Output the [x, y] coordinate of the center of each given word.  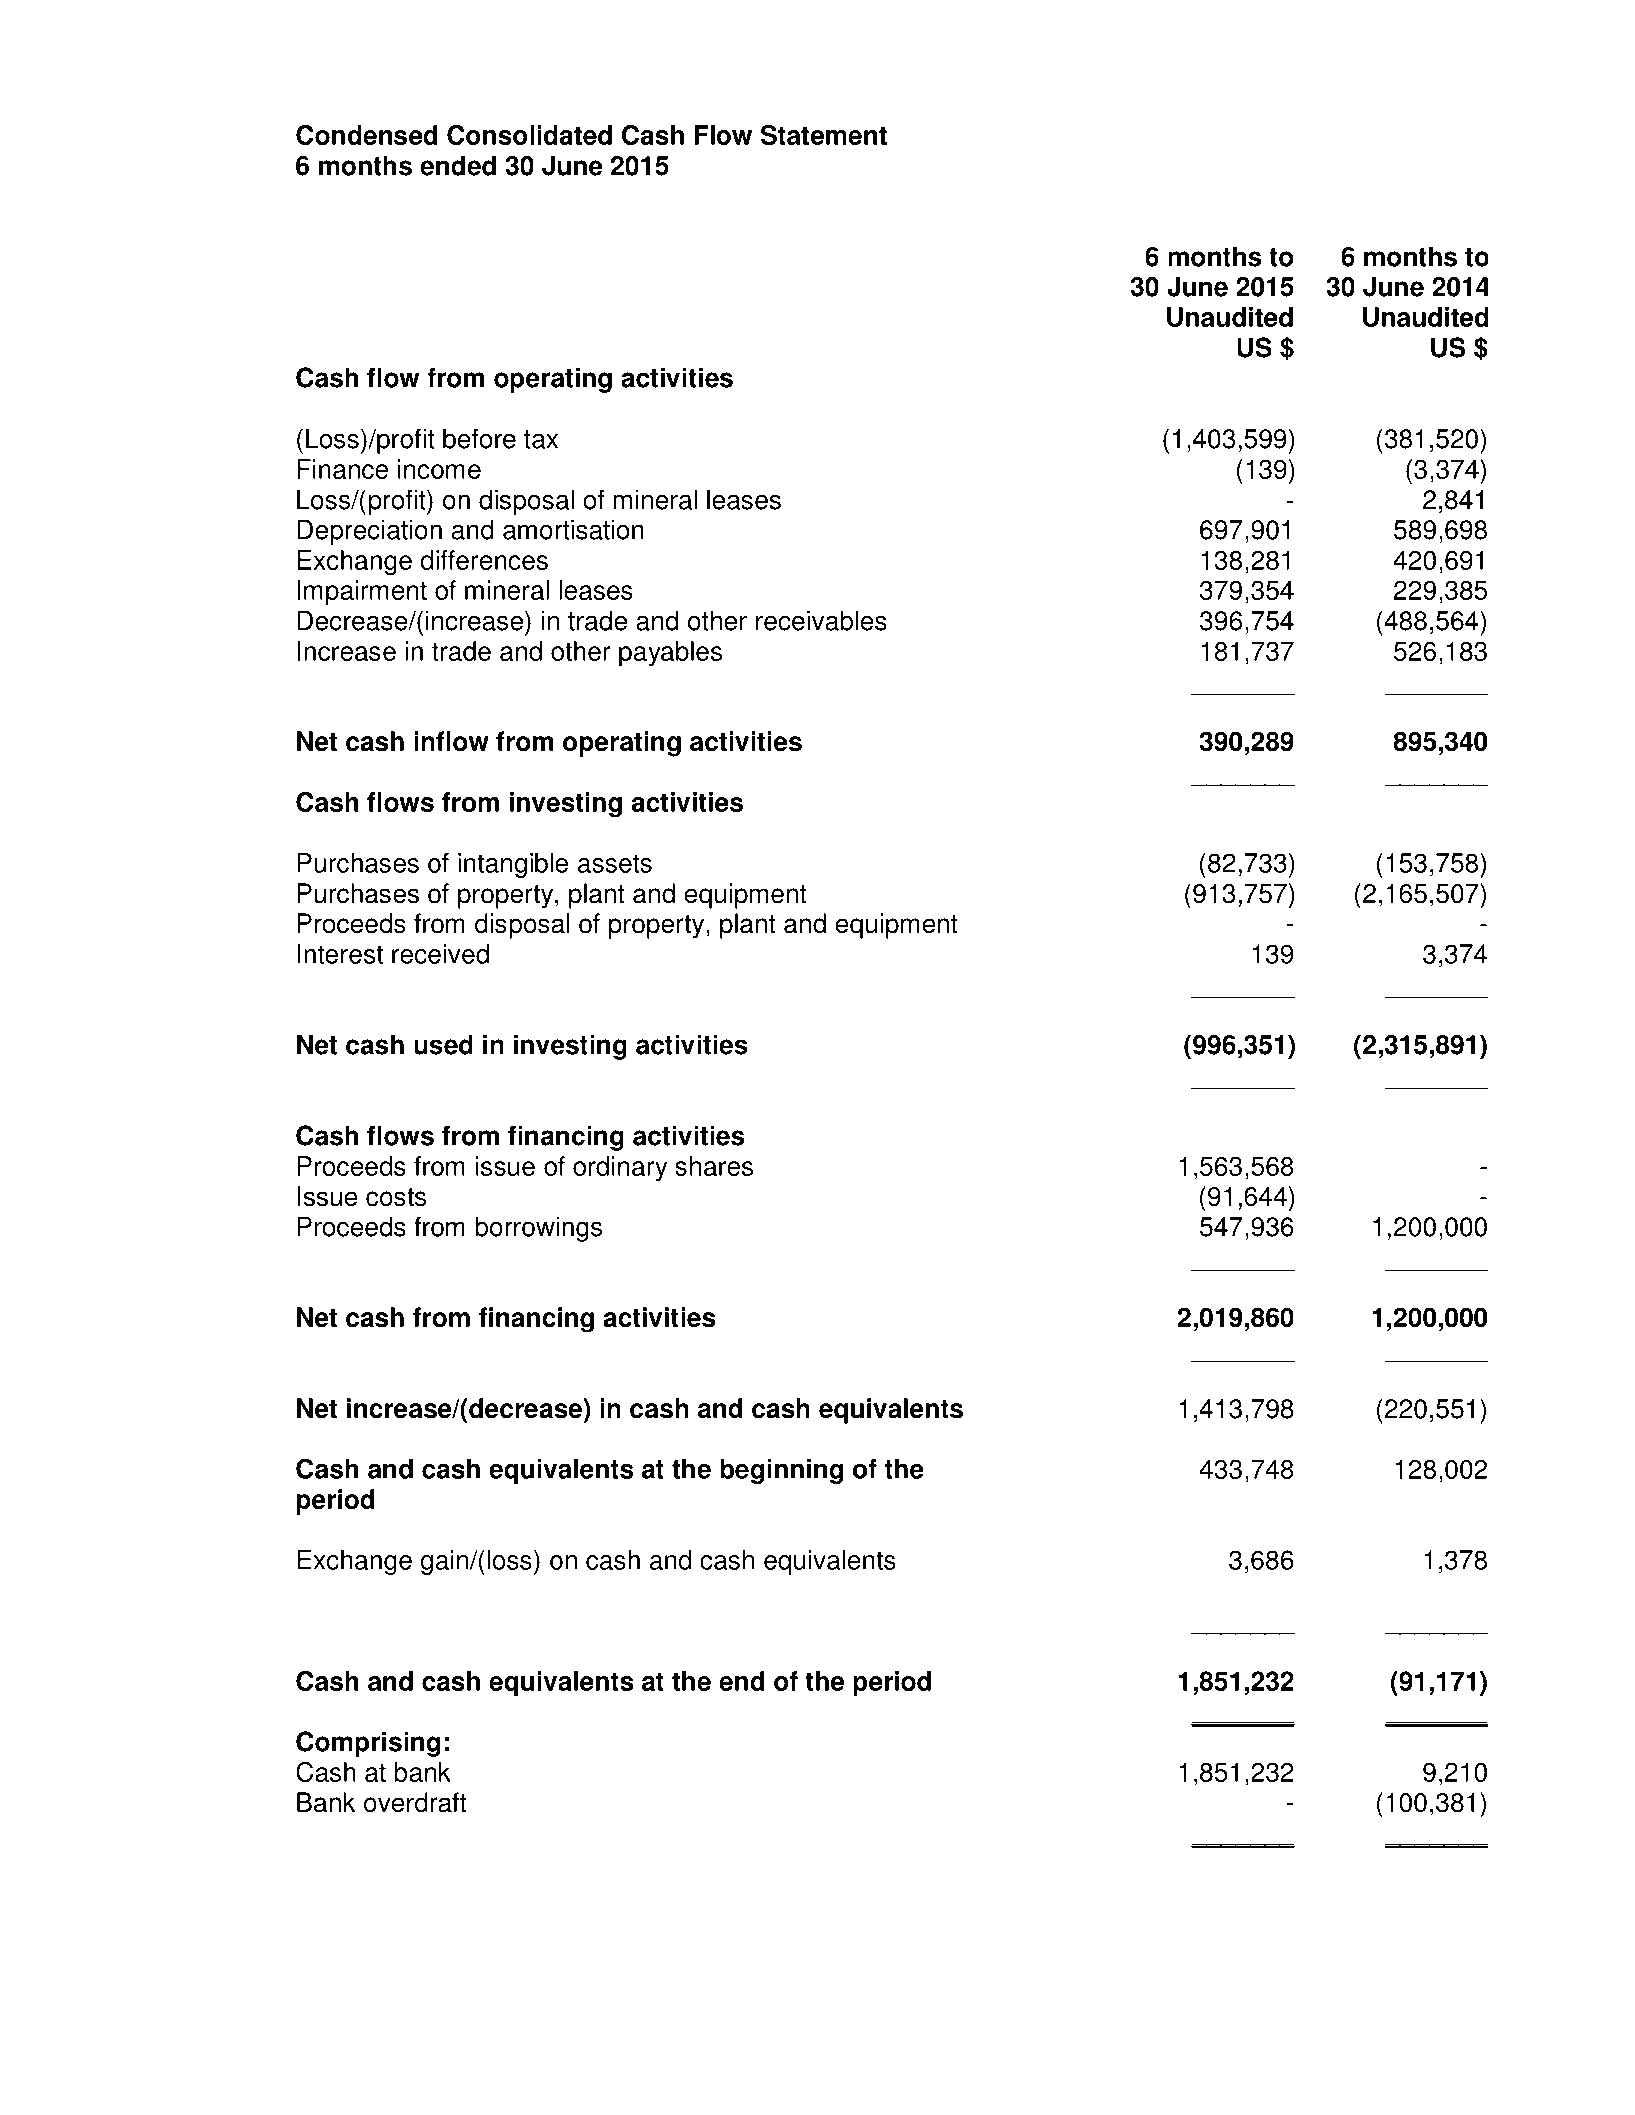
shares [714, 1166]
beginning [781, 1471]
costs [396, 1197]
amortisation [573, 529]
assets [615, 863]
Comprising [368, 1744]
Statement [824, 135]
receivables [821, 620]
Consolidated [529, 135]
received [440, 954]
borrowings [538, 1229]
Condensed [366, 135]
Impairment [362, 593]
